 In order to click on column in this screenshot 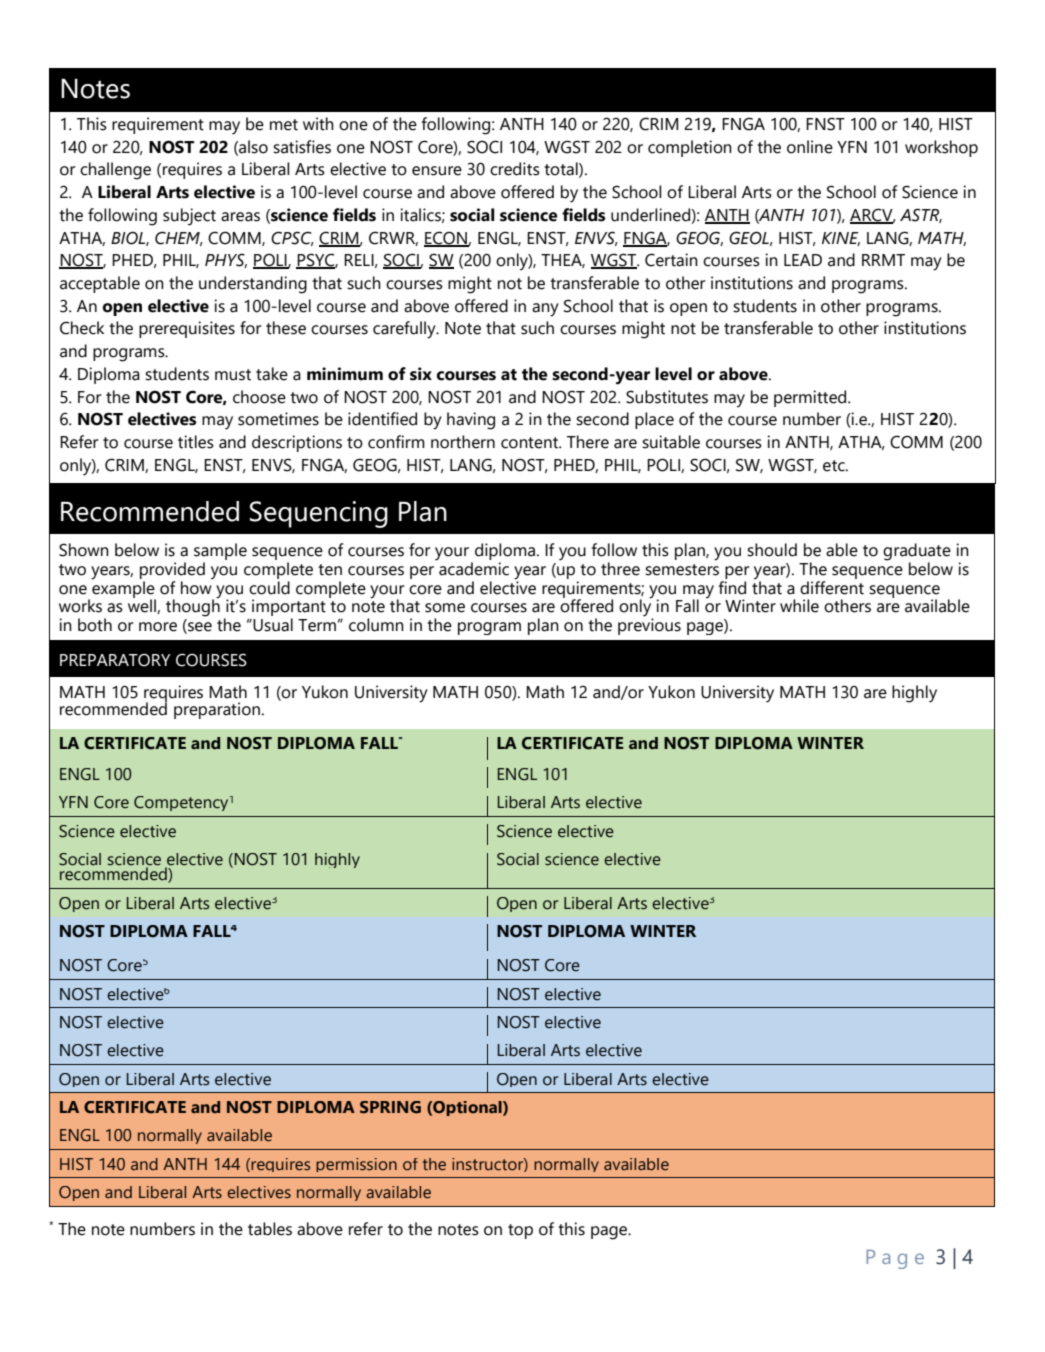, I will do `click(376, 625)`.
